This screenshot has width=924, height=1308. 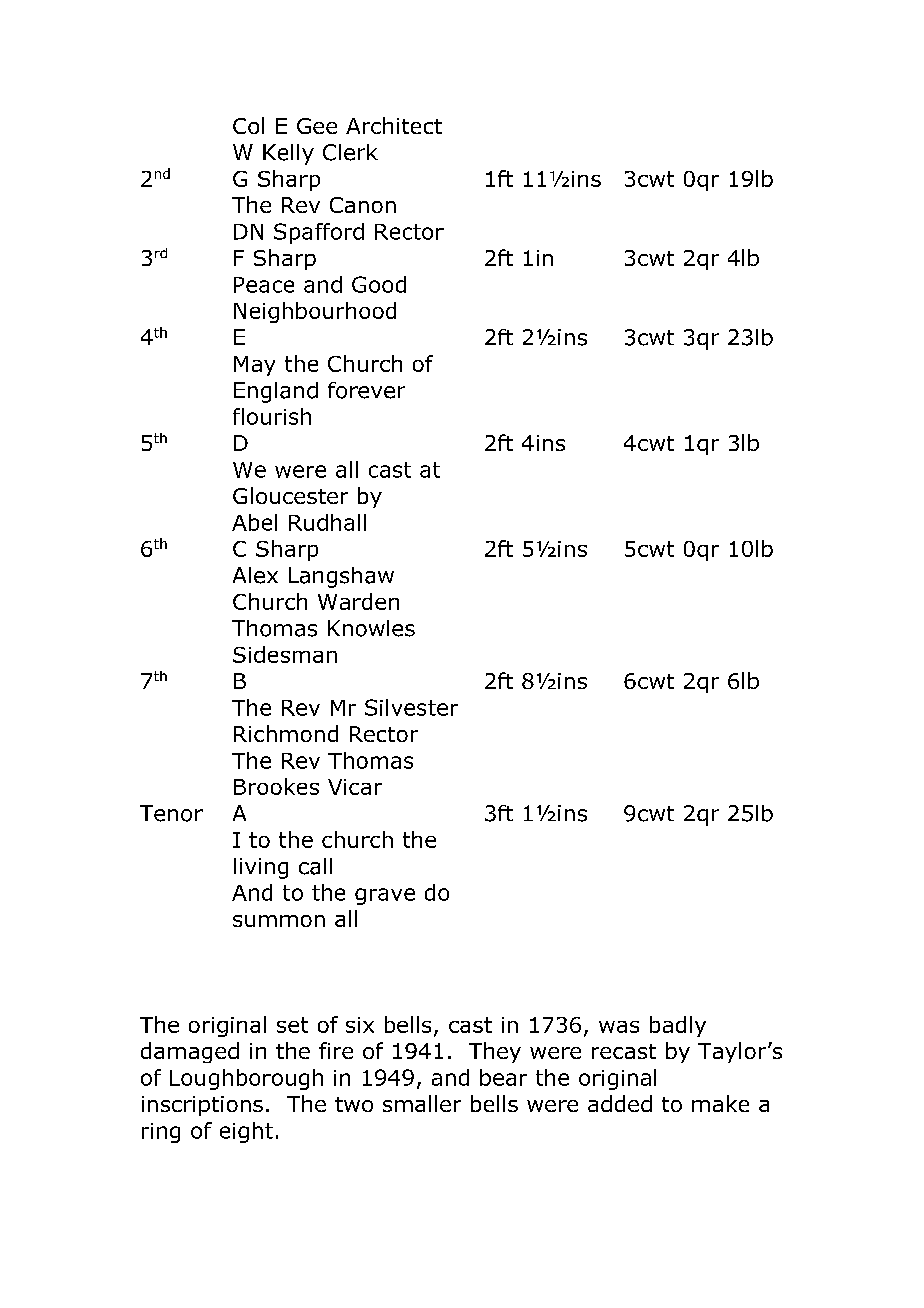 I want to click on Architect, so click(x=394, y=125).
